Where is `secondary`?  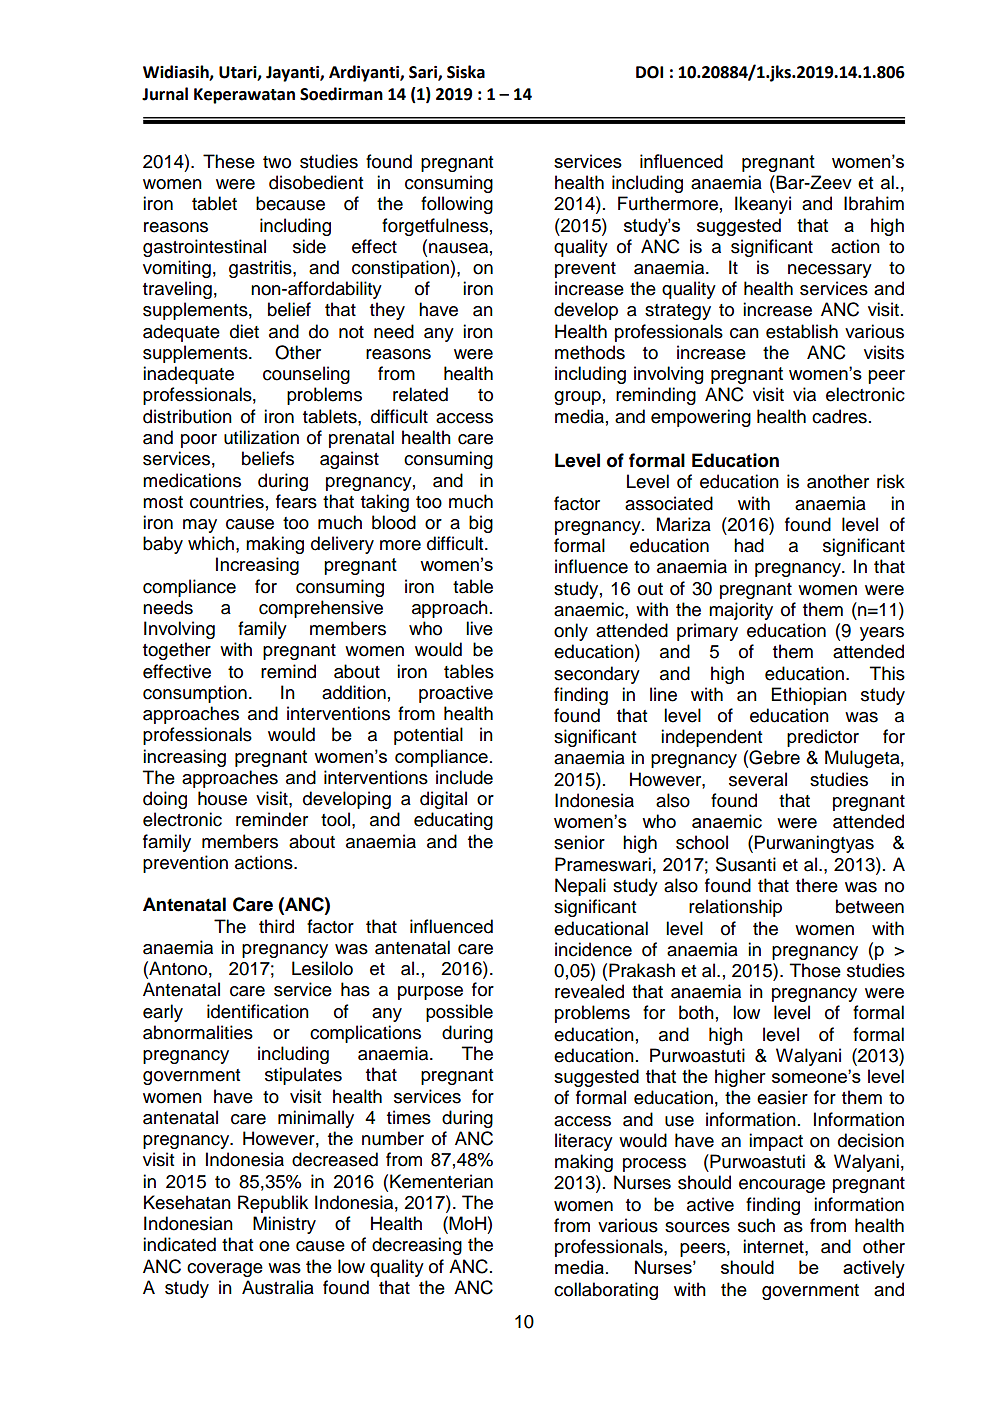
secondary is located at coordinates (597, 675).
